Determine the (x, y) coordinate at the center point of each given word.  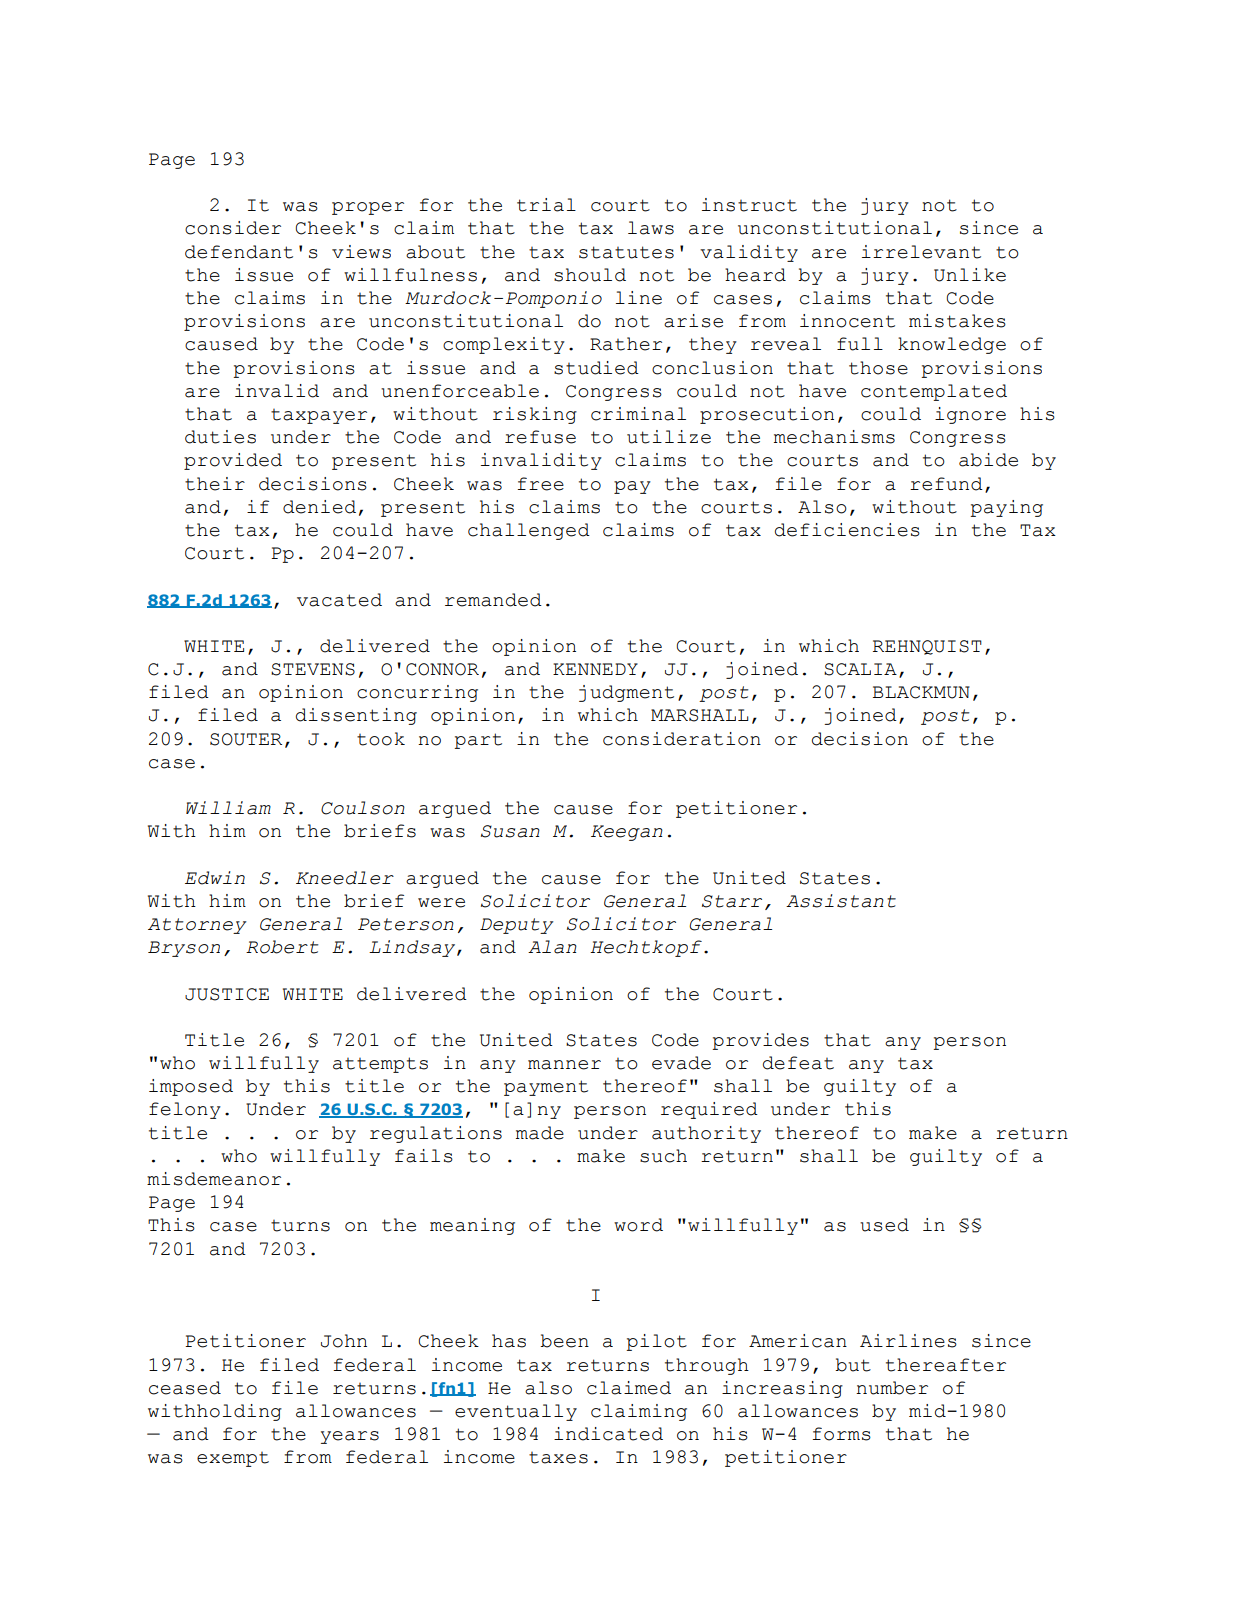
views (361, 252)
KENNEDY (595, 669)
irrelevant (921, 252)
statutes (626, 252)
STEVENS (313, 669)
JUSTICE (227, 994)
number (892, 1388)
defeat (798, 1063)
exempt (233, 1459)
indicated (608, 1434)
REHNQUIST (927, 647)
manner (564, 1065)
